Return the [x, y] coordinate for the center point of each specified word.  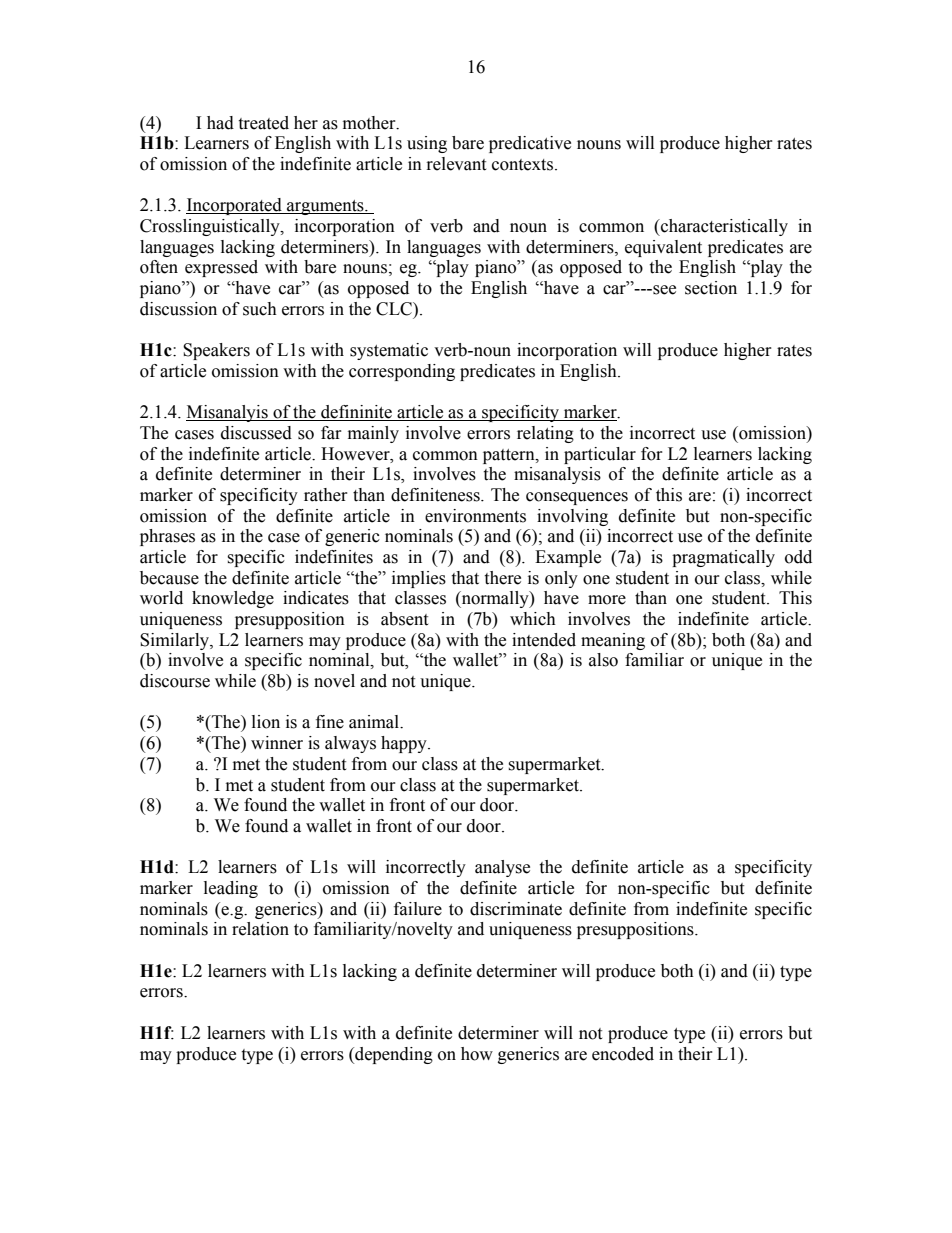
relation [260, 929]
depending [393, 1055]
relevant [456, 164]
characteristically [723, 227]
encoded [623, 1054]
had [220, 123]
